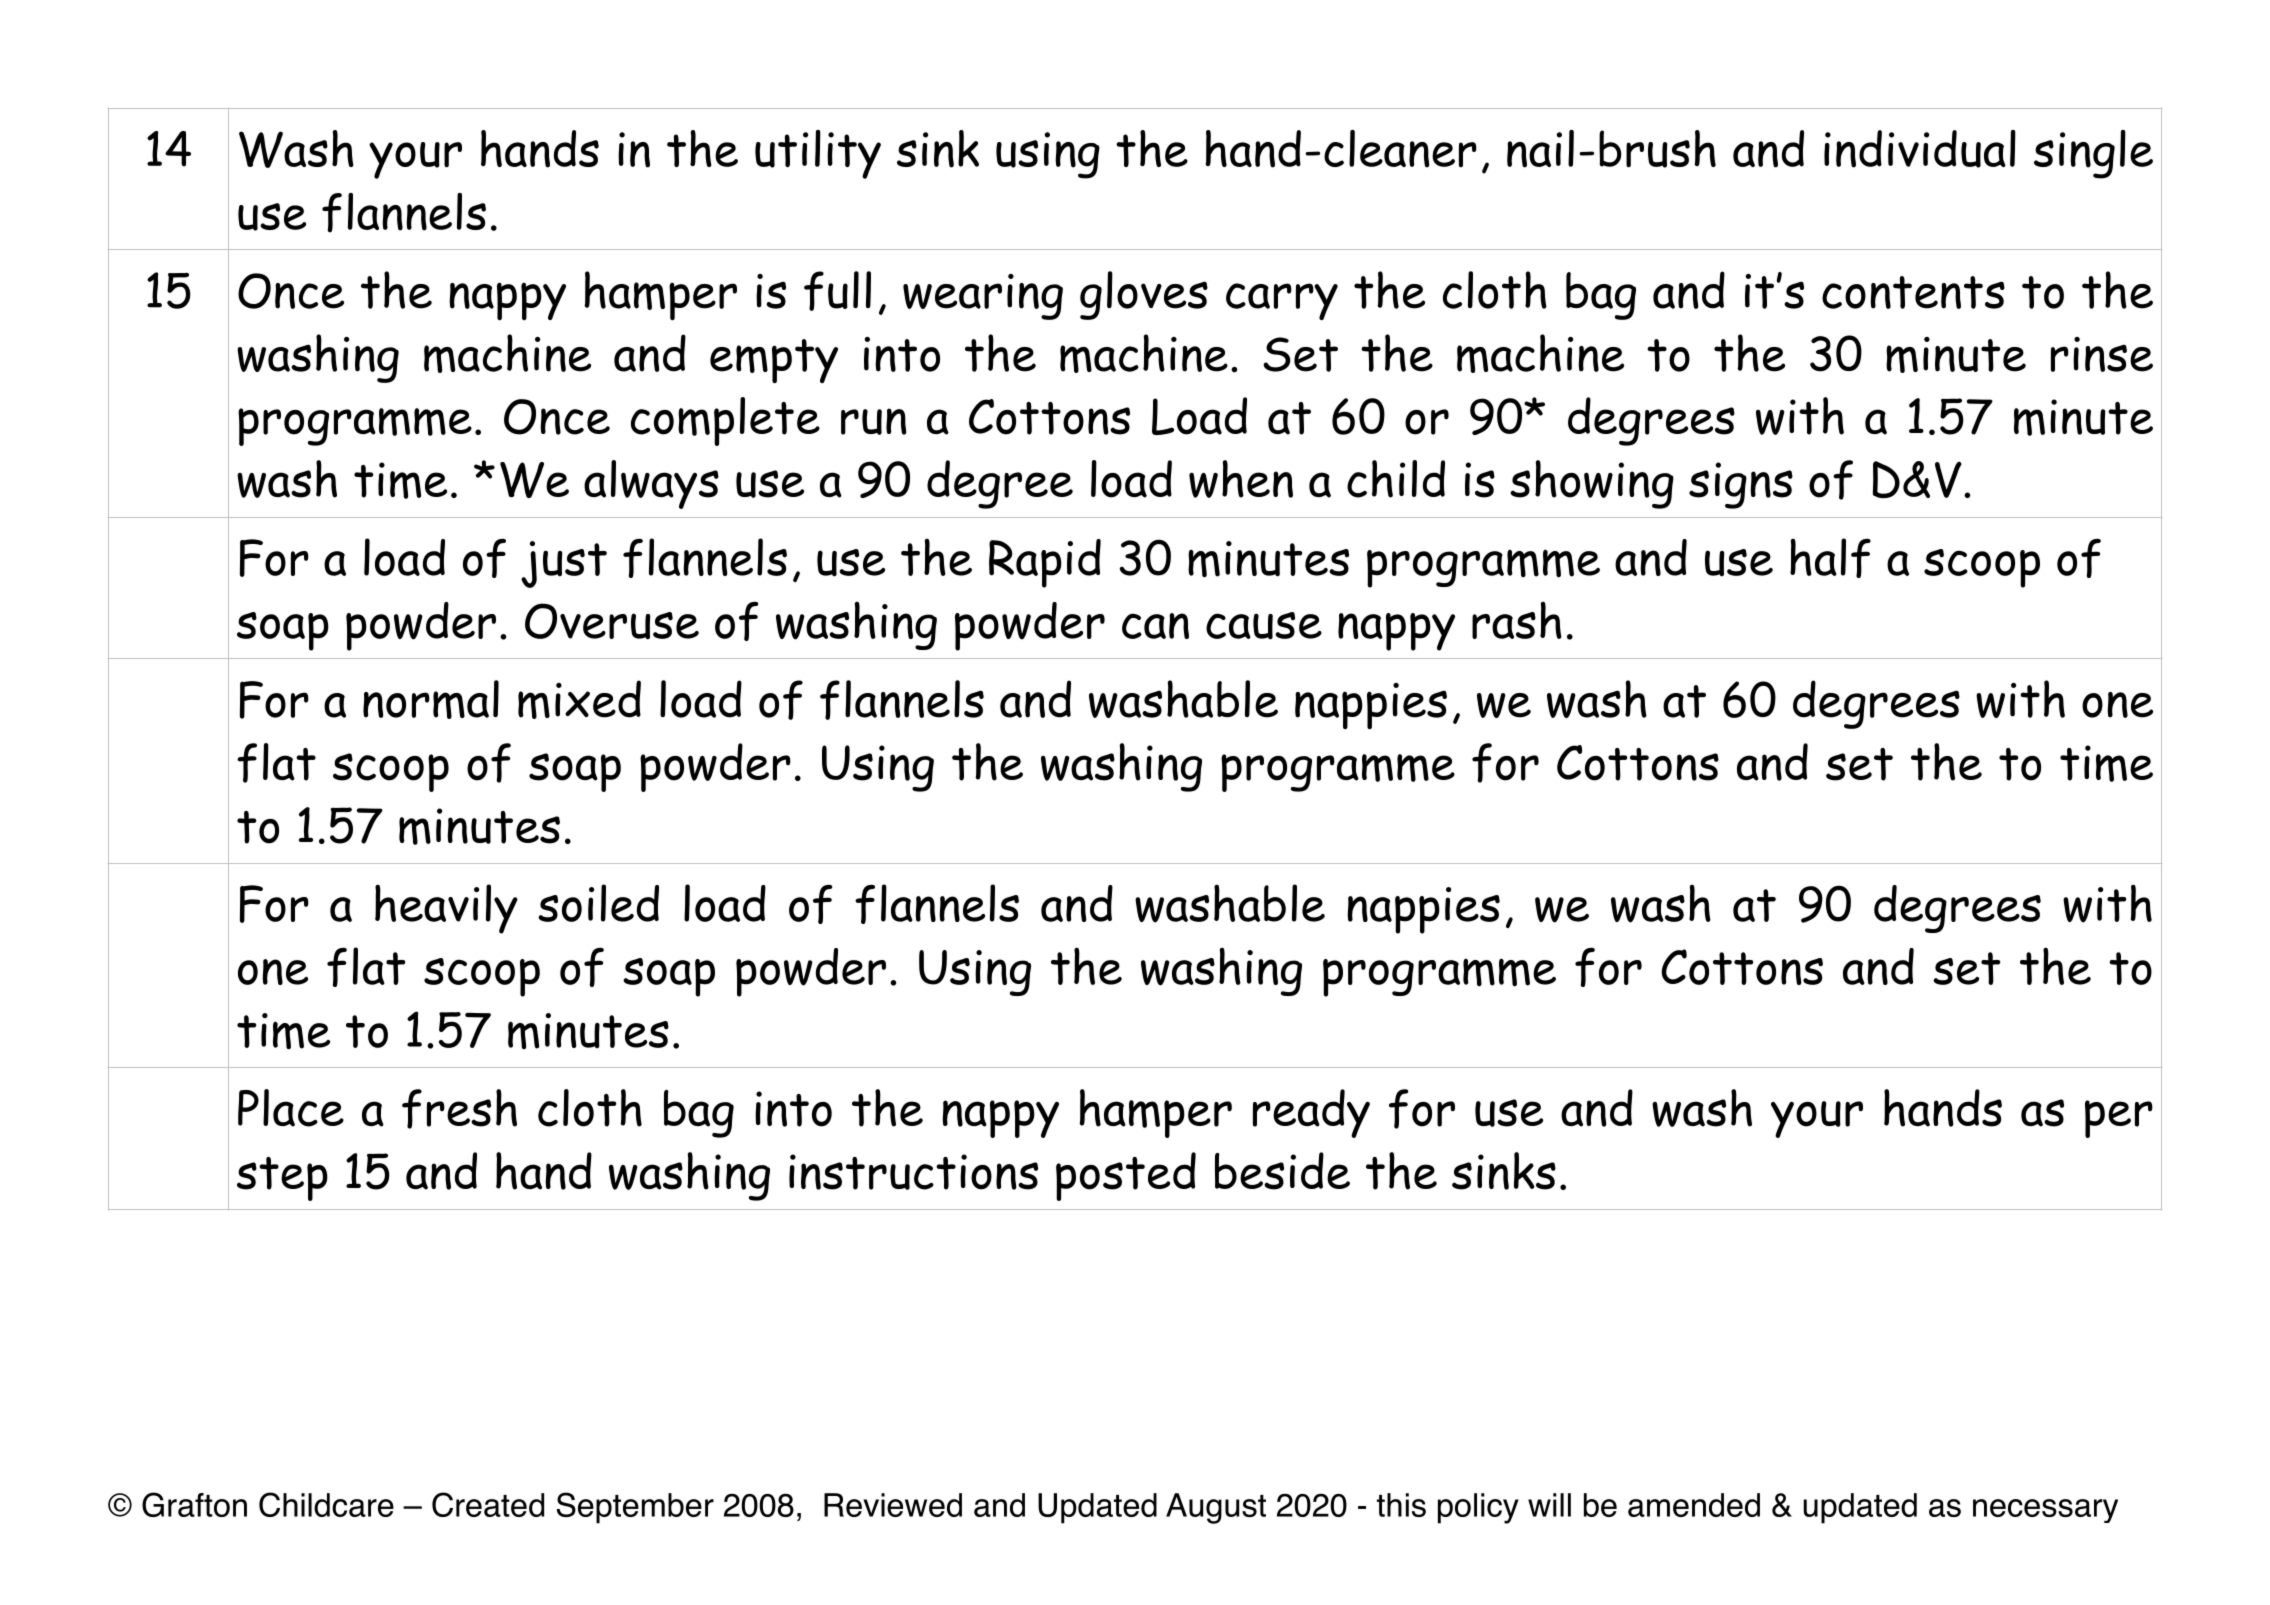 This screenshot has width=2270, height=1605. What do you see at coordinates (1311, 1113) in the screenshot?
I see `ready` at bounding box center [1311, 1113].
